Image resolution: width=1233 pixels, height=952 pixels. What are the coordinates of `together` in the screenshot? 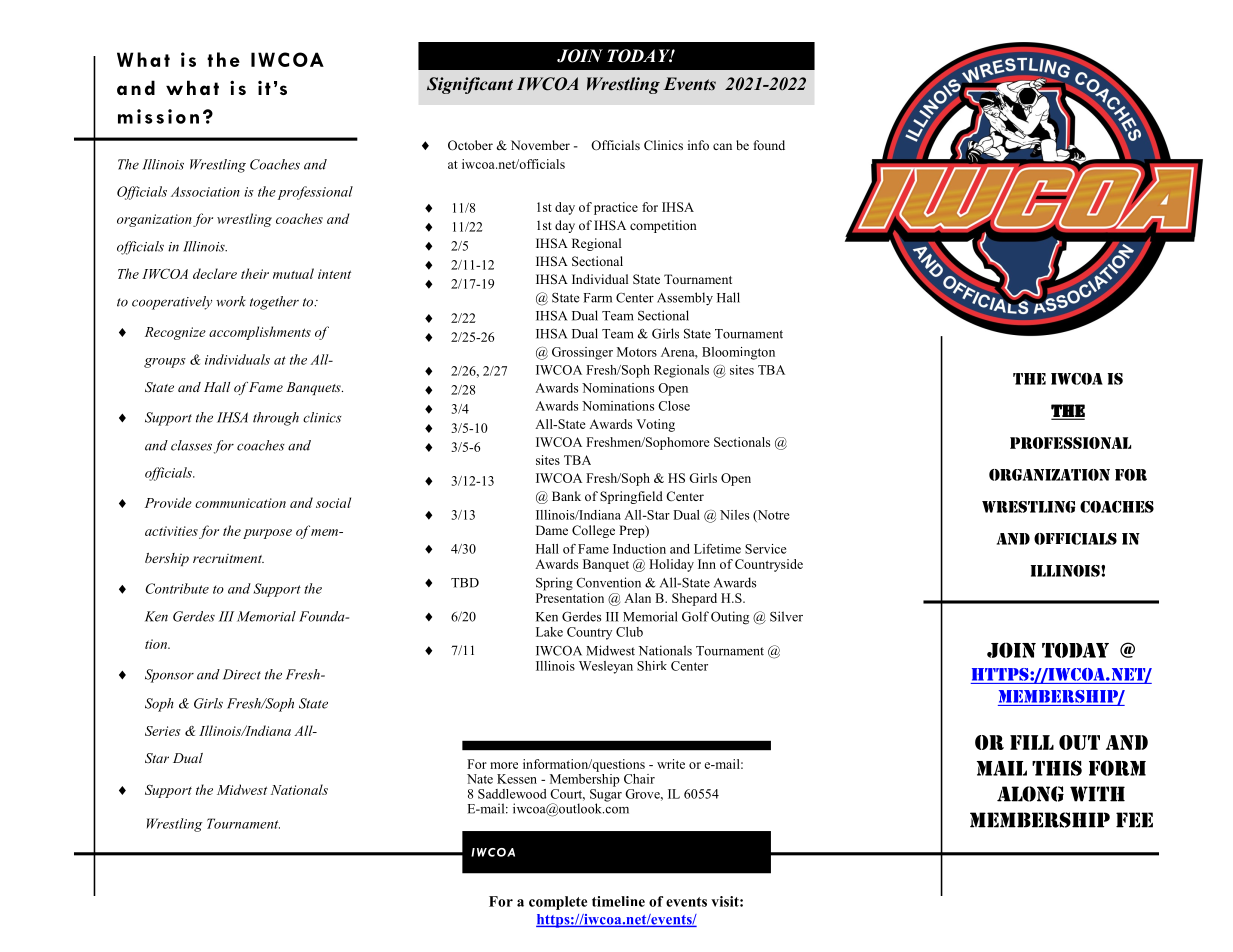 It's located at (274, 303).
